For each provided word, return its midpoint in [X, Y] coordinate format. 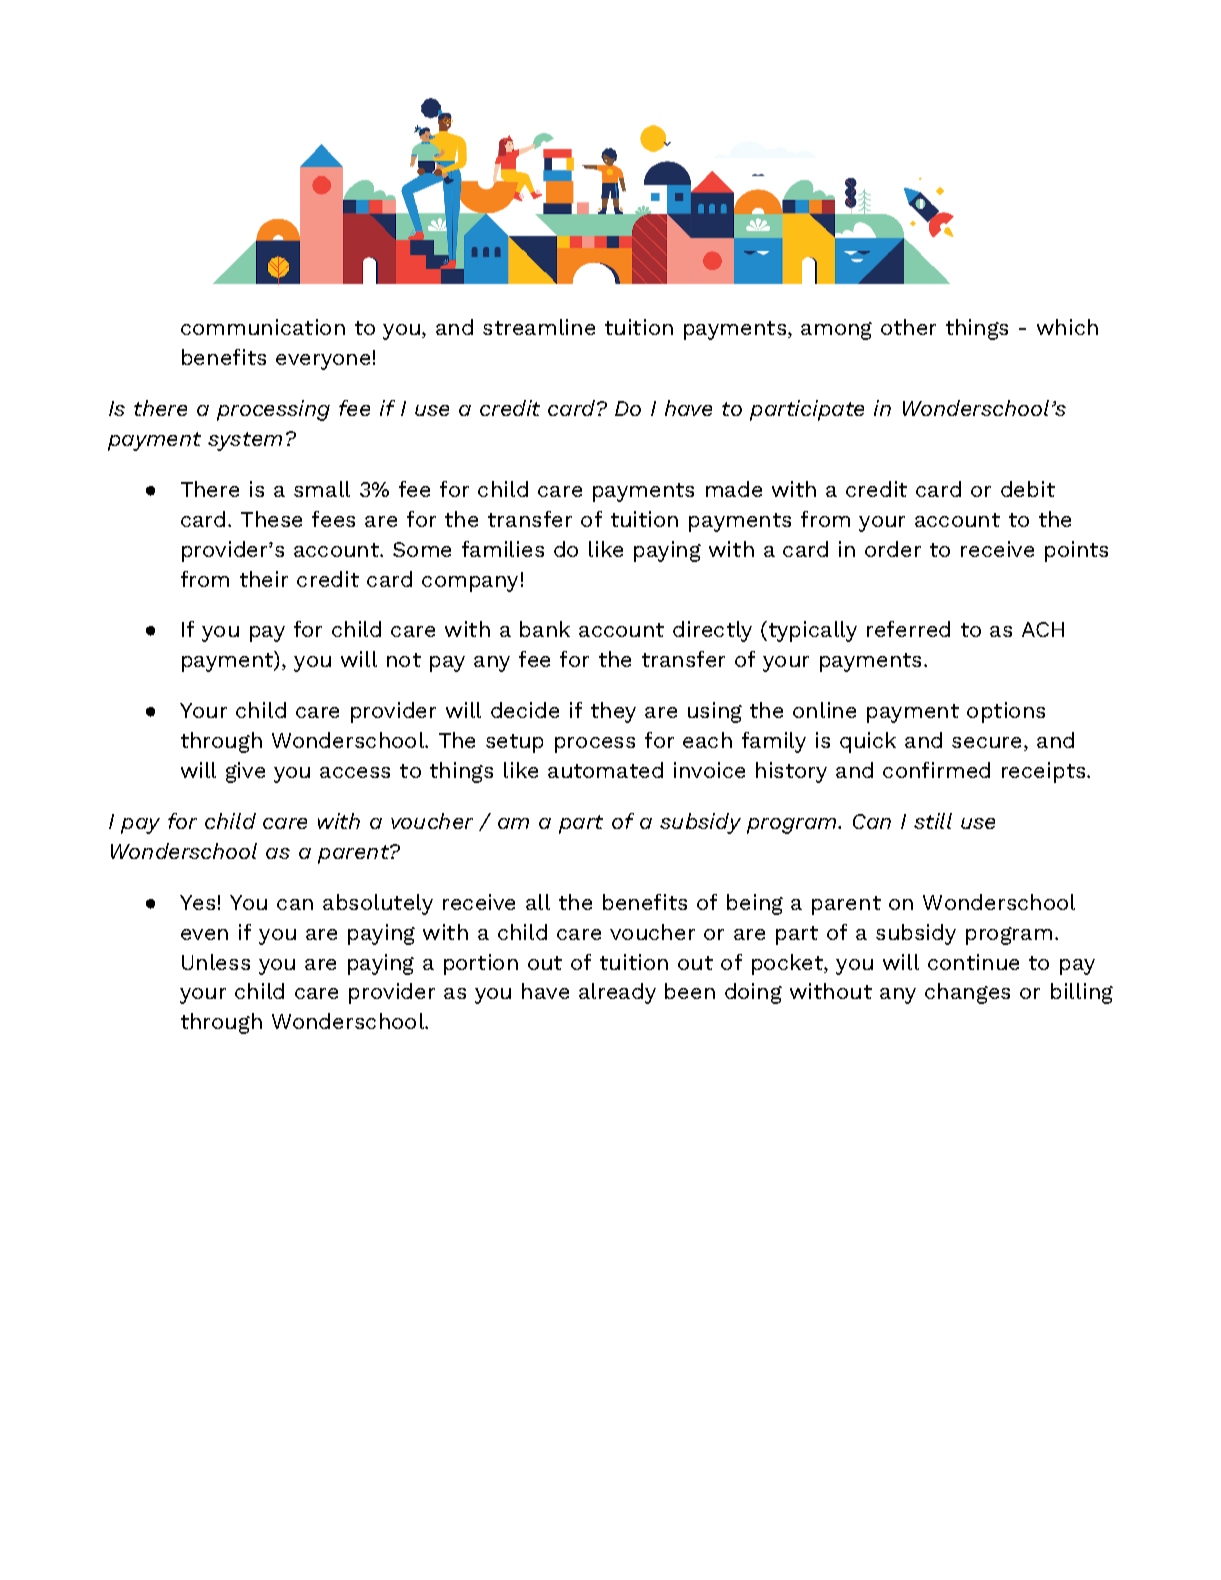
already [617, 993]
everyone [323, 362]
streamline [539, 327]
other [908, 327]
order [893, 549]
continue [973, 962]
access [355, 772]
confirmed [936, 770]
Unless [216, 962]
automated [605, 770]
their [264, 579]
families [503, 549]
